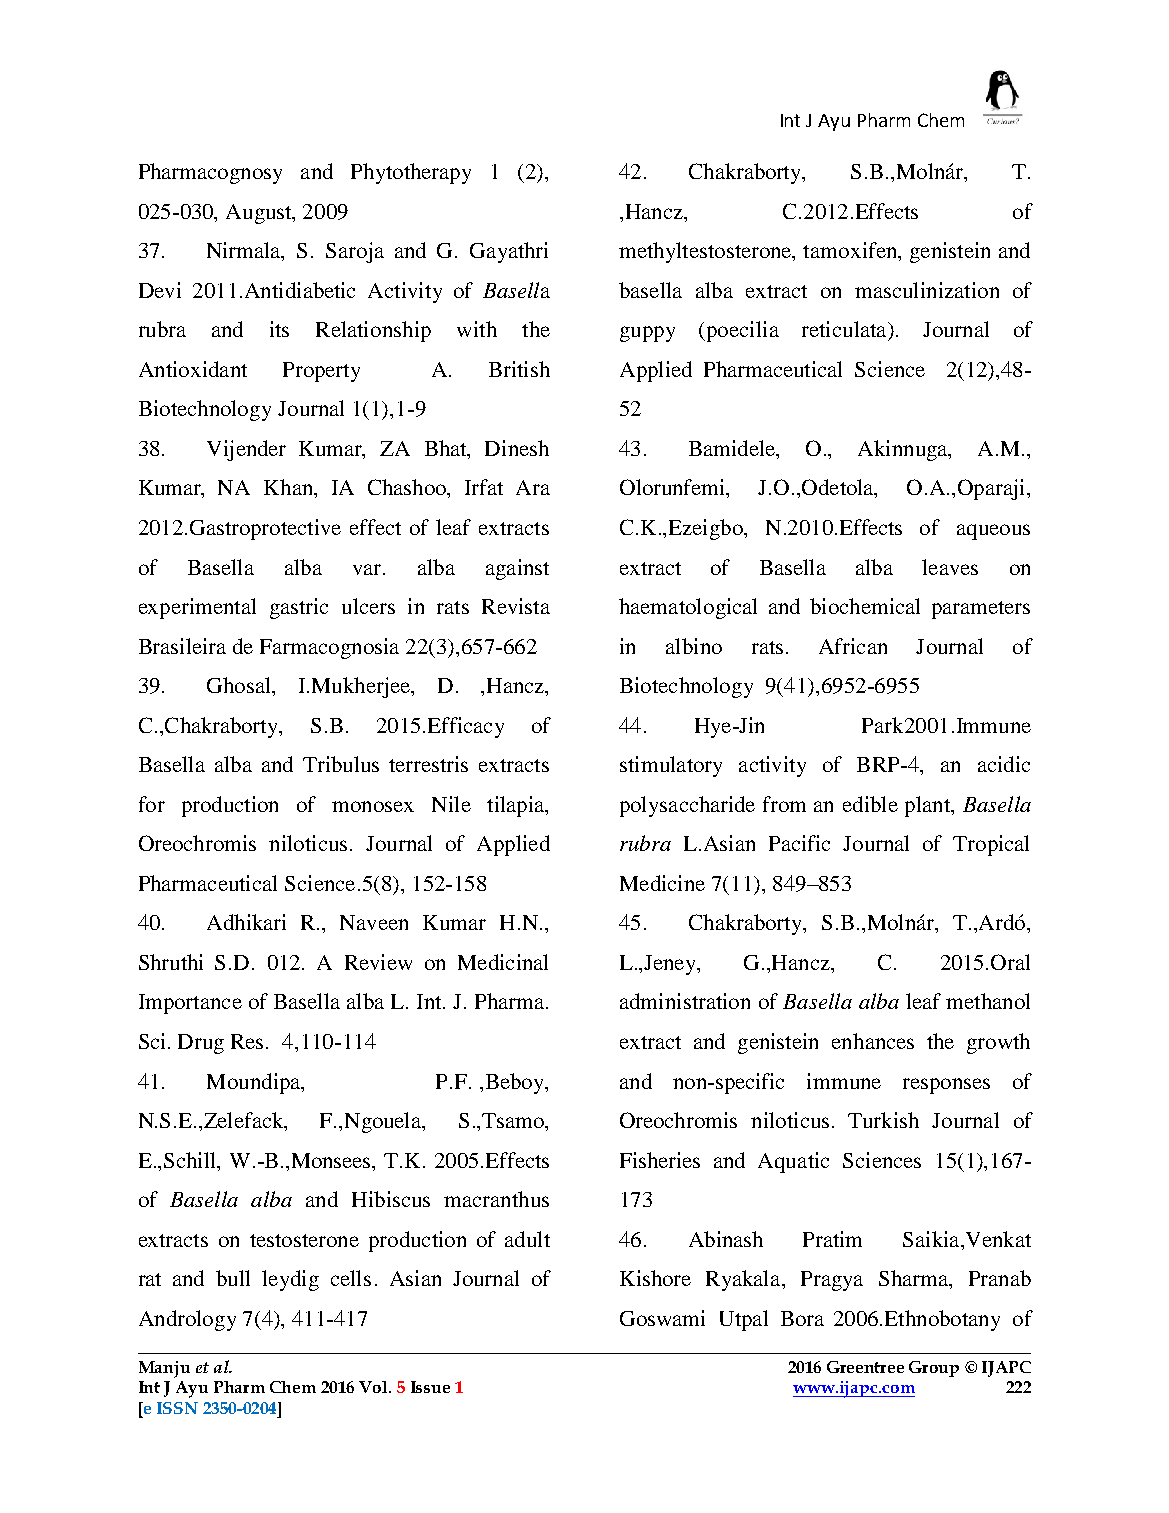 Image resolution: width=1169 pixels, height=1513 pixels. Describe the element at coordinates (299, 608) in the screenshot. I see `gastric` at that location.
